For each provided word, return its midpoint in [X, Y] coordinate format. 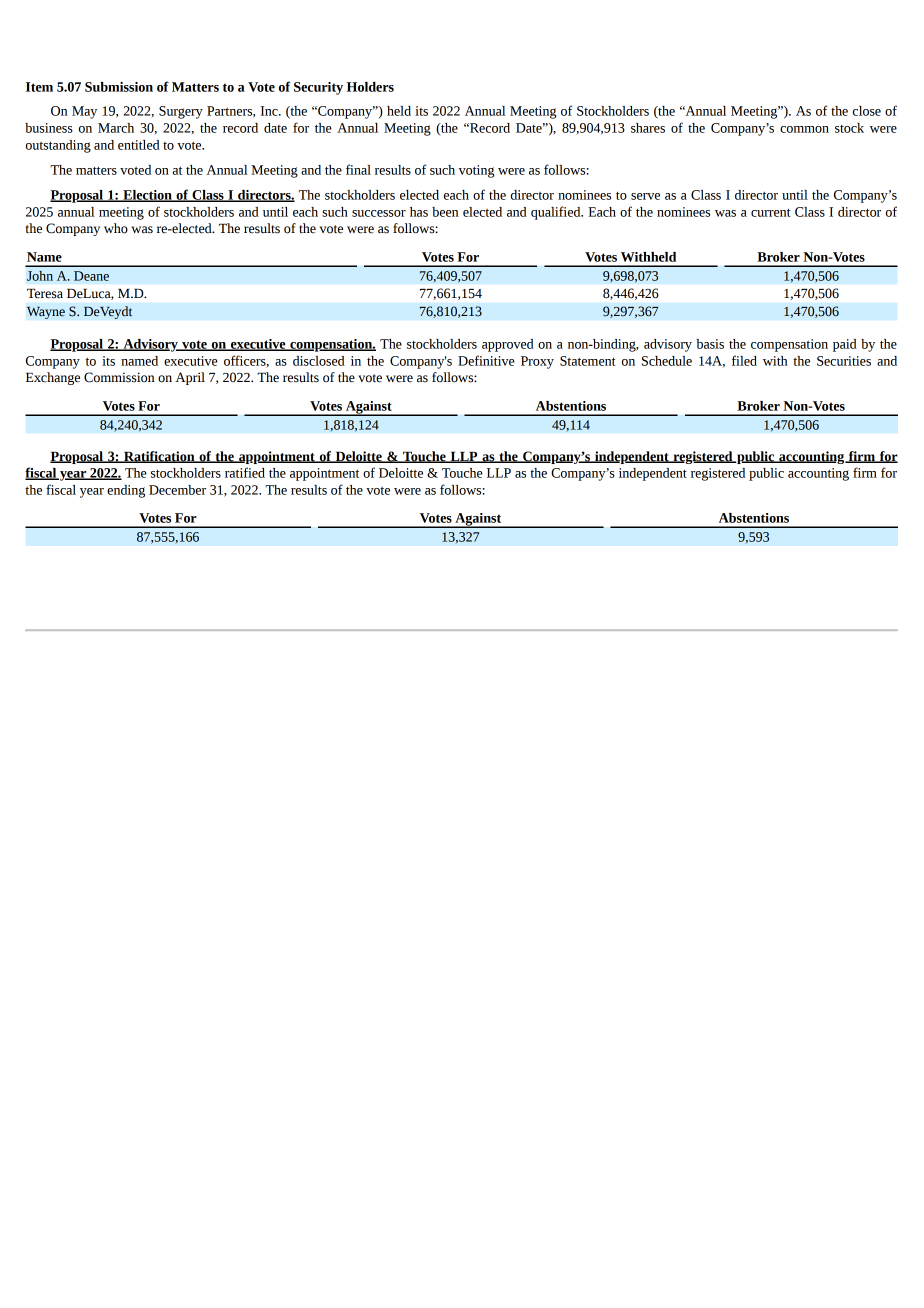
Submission [119, 87]
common [804, 129]
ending [126, 491]
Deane [91, 276]
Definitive [486, 360]
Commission [119, 377]
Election [147, 196]
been [445, 212]
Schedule [667, 361]
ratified [245, 472]
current [771, 212]
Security [318, 88]
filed [744, 360]
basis [710, 344]
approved [508, 345]
